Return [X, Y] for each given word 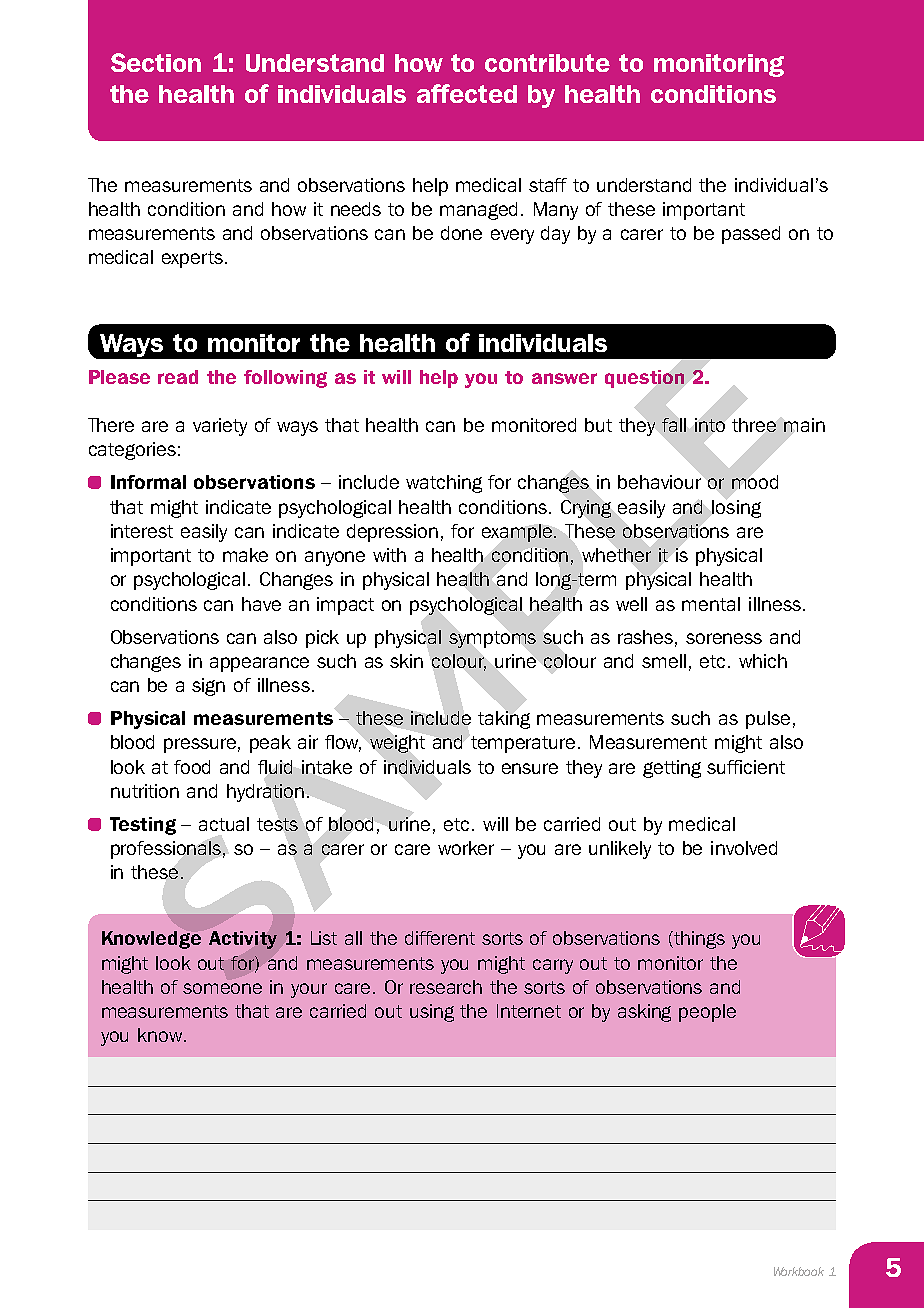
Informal [148, 482]
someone [222, 988]
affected [467, 93]
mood [755, 482]
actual [224, 824]
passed [751, 235]
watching [444, 484]
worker [466, 848]
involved [744, 848]
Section [156, 62]
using [432, 1013]
